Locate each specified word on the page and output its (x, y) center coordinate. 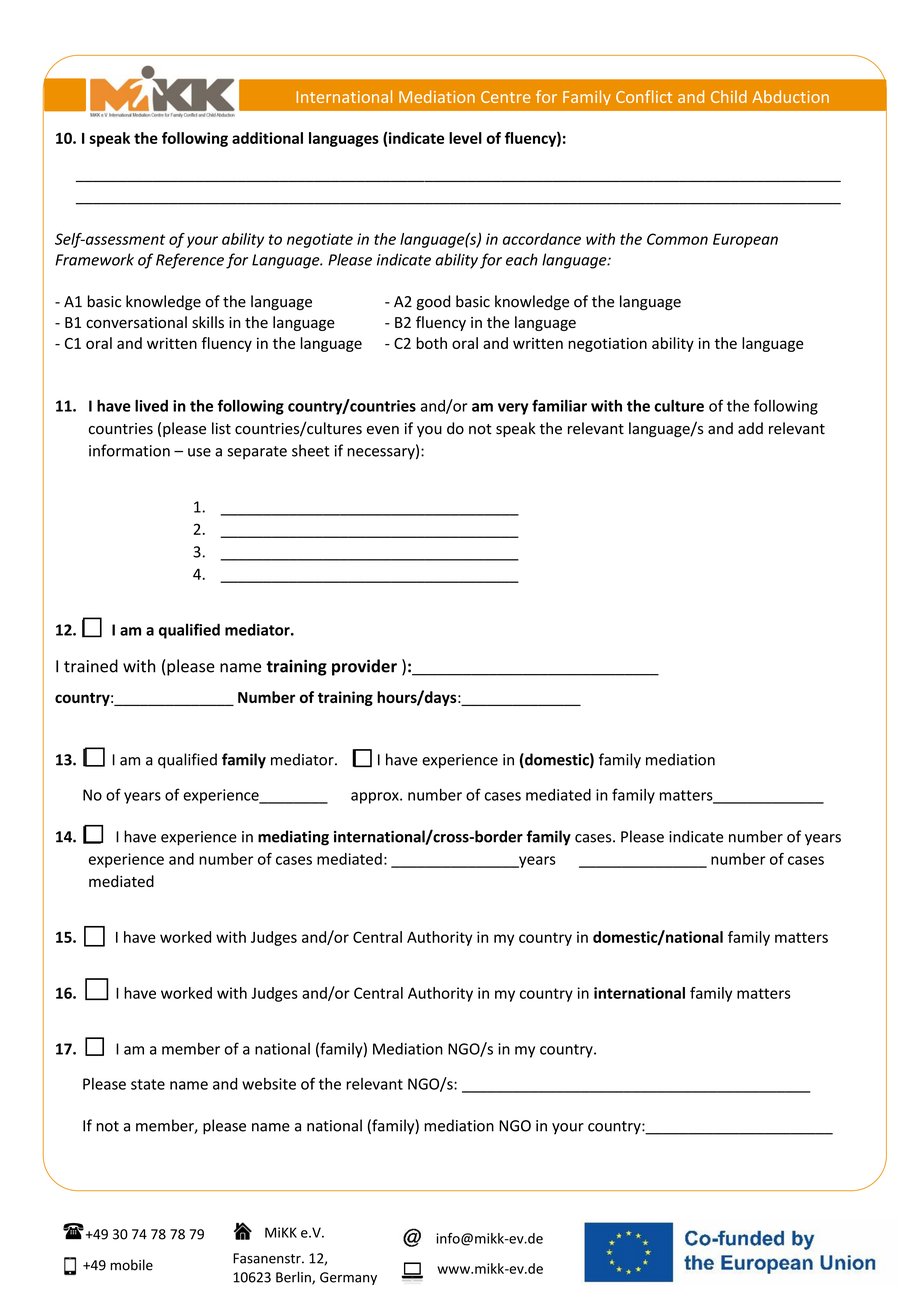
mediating (293, 838)
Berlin (294, 1278)
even (383, 430)
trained (91, 666)
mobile (131, 1265)
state (148, 1084)
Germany (348, 1278)
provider (364, 667)
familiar (559, 405)
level (465, 138)
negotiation (607, 344)
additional (267, 138)
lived (151, 405)
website (269, 1084)
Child (729, 96)
